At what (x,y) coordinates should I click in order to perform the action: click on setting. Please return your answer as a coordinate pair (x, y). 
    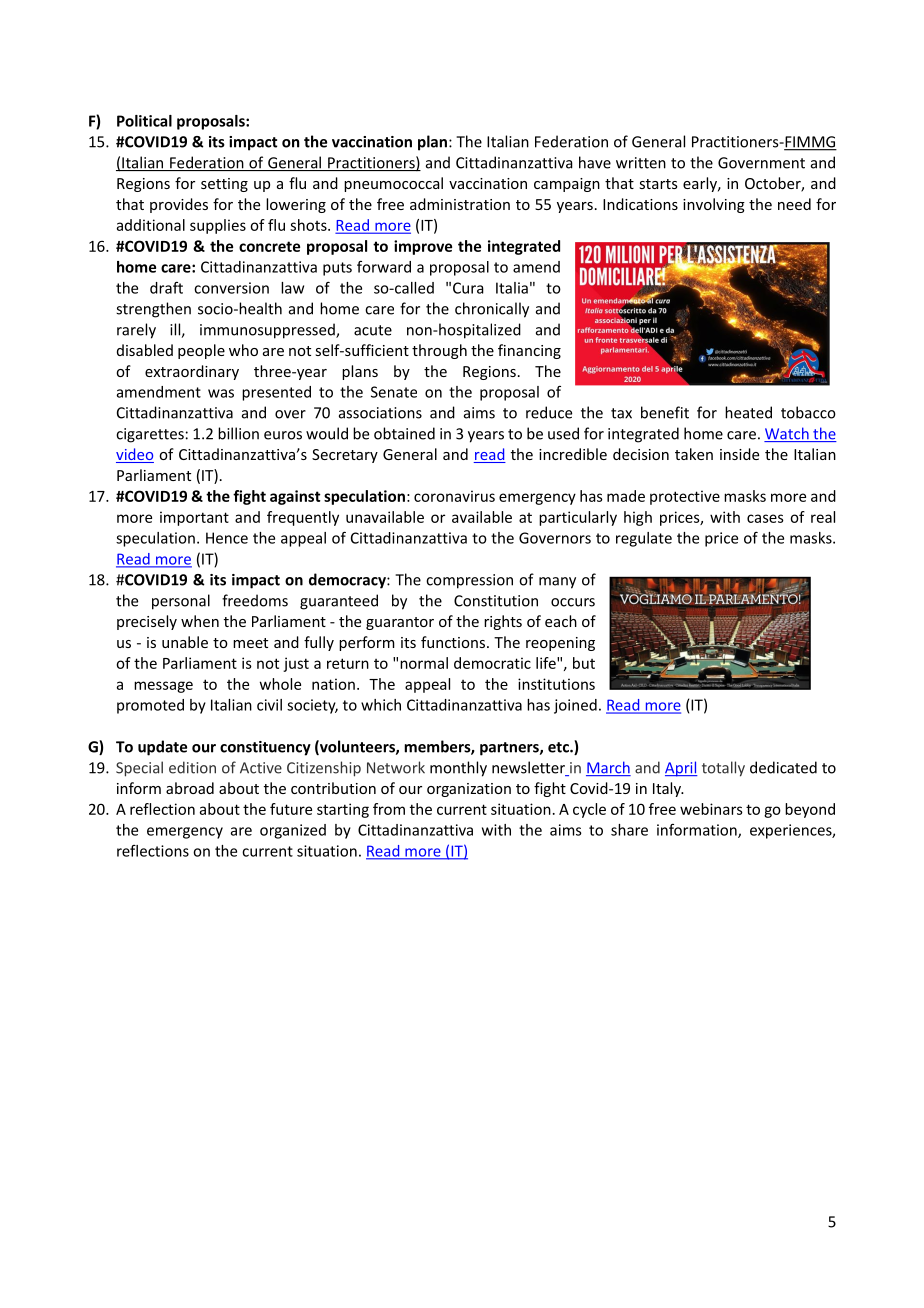
    Looking at the image, I should click on (224, 185).
